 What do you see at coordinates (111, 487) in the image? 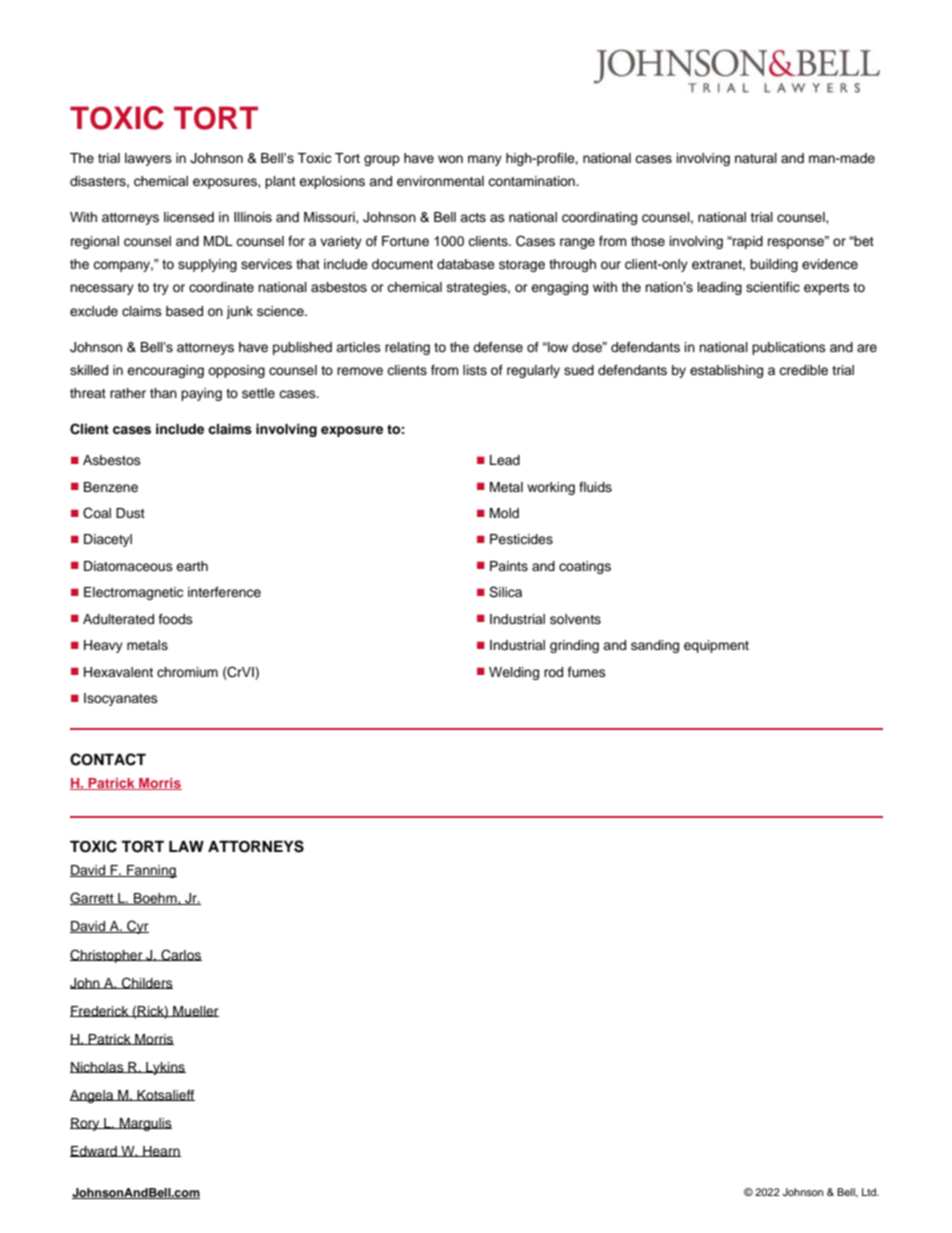
I see `Benzene` at bounding box center [111, 487].
